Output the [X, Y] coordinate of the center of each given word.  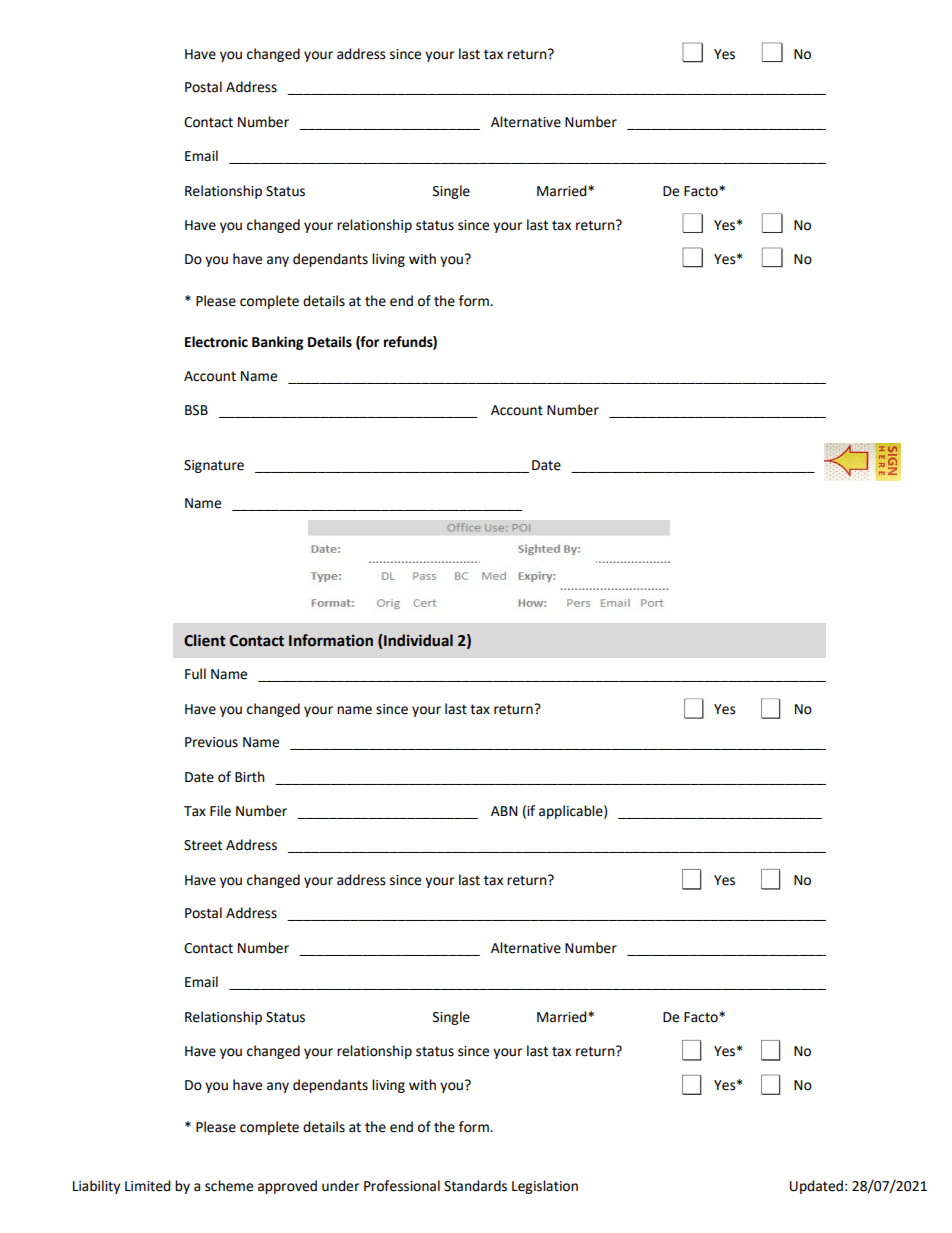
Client [204, 640]
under [340, 1186]
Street [203, 845]
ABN [504, 811]
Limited [147, 1186]
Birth [250, 777]
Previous [211, 742]
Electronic [216, 342]
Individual [418, 640]
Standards [475, 1186]
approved [287, 1187]
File [220, 811]
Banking [278, 343]
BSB [196, 410]
